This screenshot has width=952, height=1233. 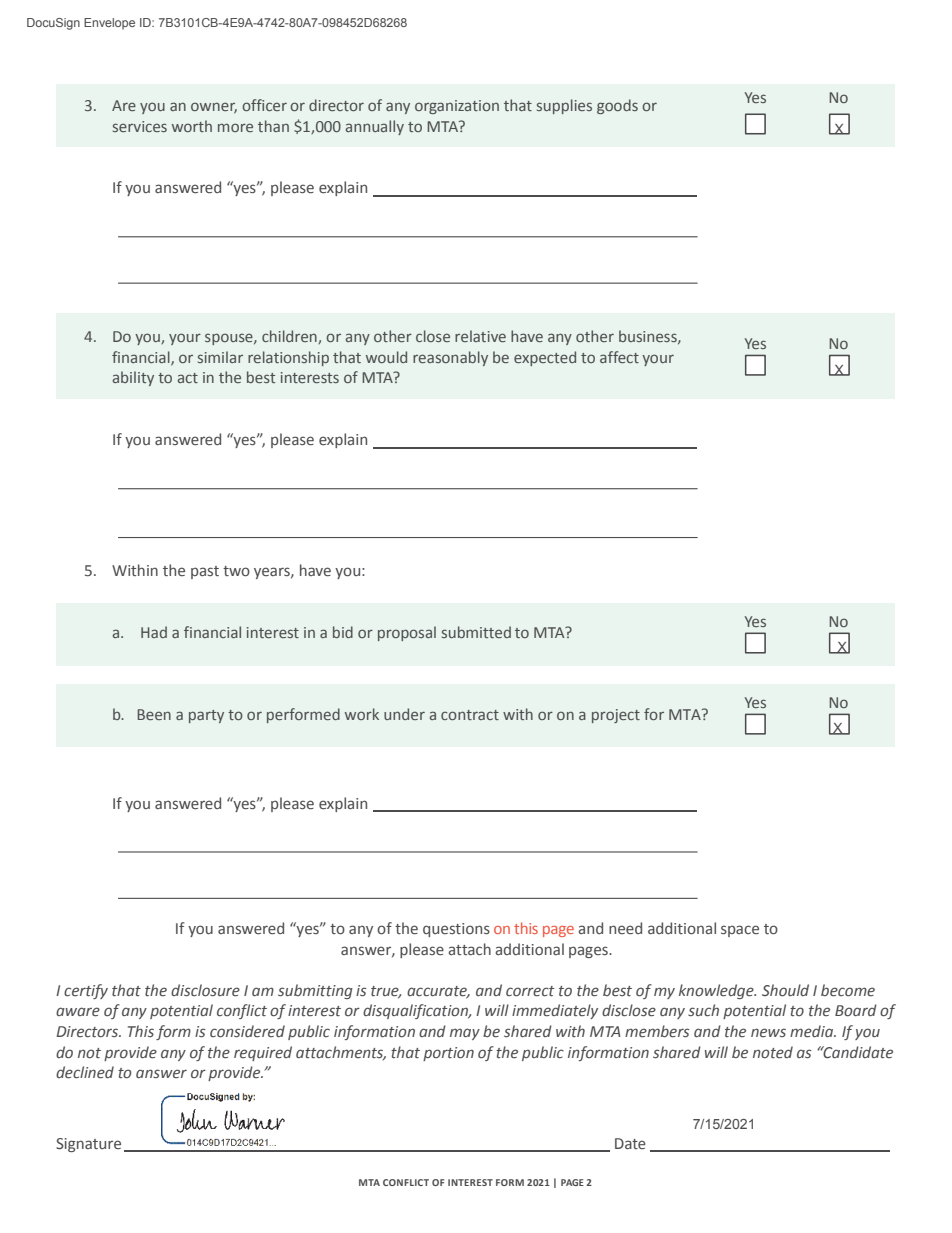 What do you see at coordinates (773, 1052) in the screenshot?
I see `noted` at bounding box center [773, 1052].
